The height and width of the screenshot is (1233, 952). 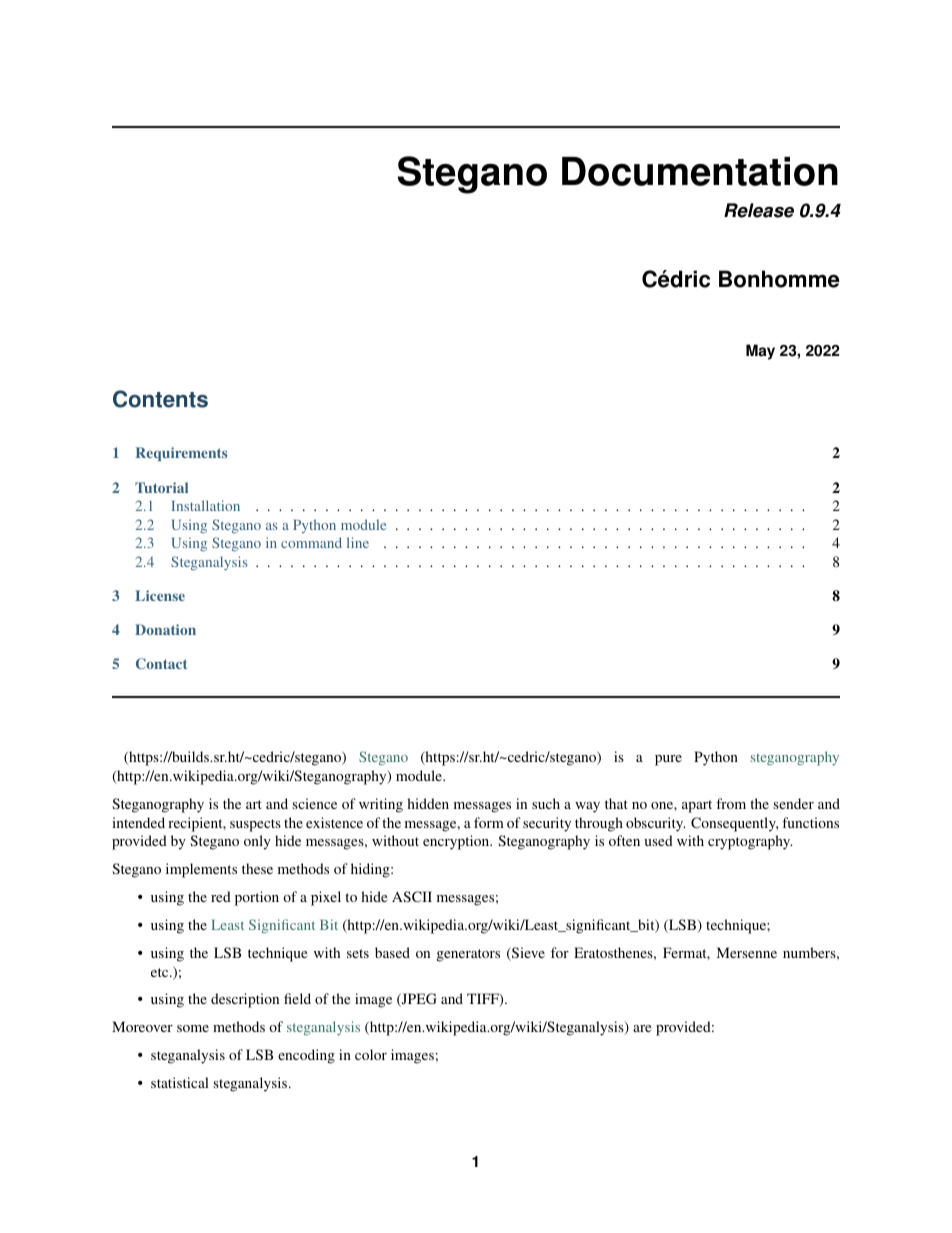 I want to click on Documentation, so click(x=700, y=171).
